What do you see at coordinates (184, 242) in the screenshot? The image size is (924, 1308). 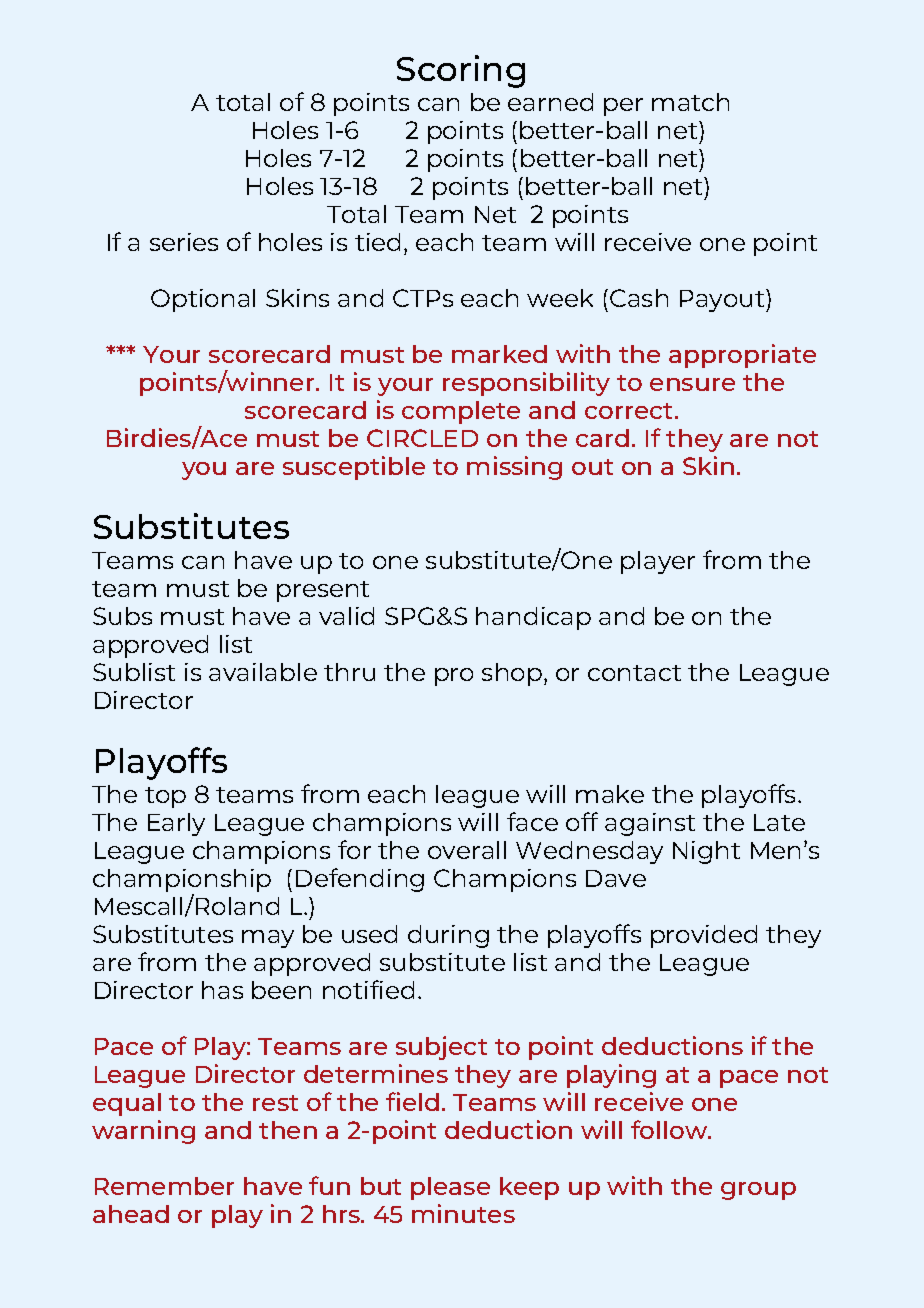 I see `series` at bounding box center [184, 242].
